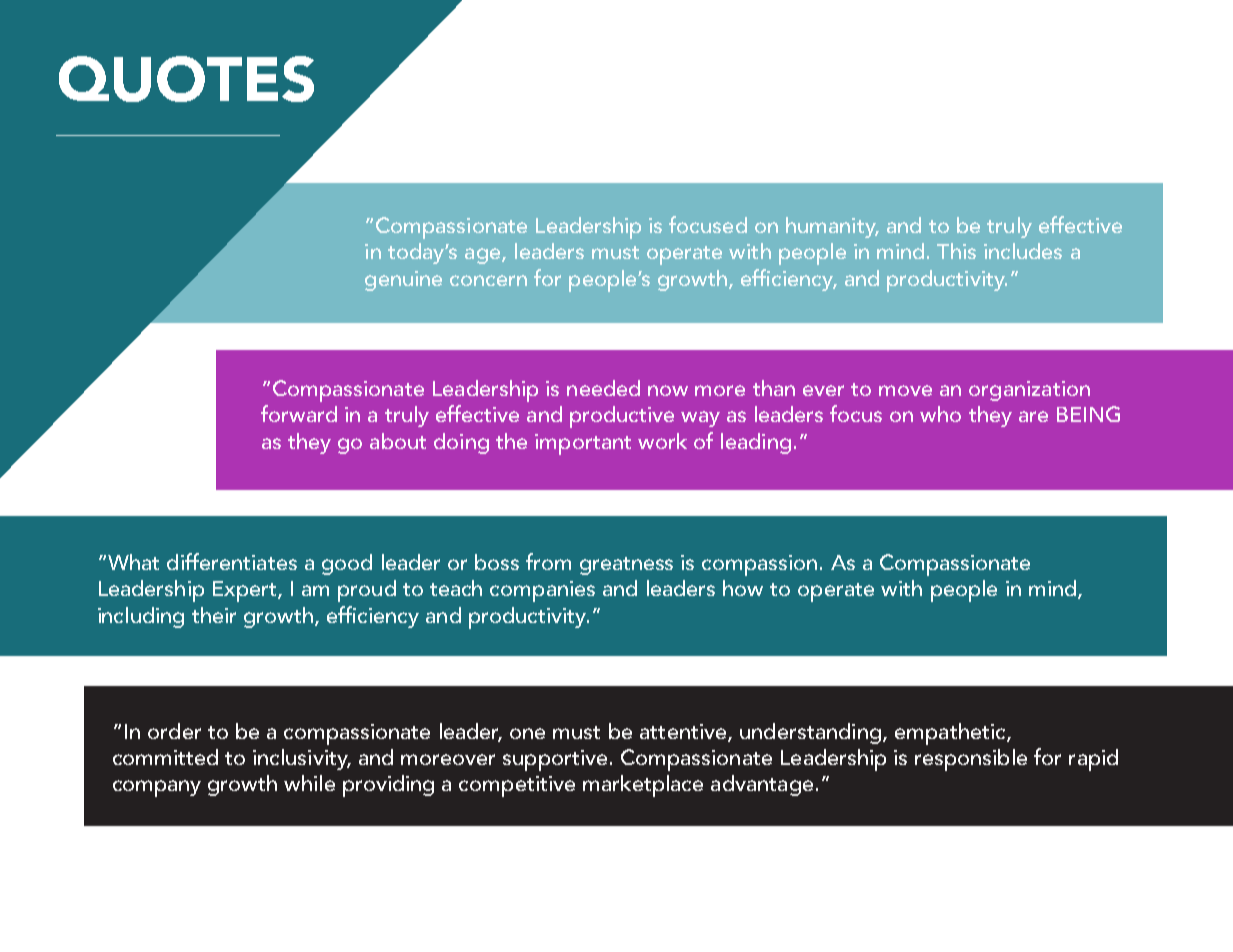 The image size is (1233, 952). What do you see at coordinates (940, 414) in the document?
I see `who` at bounding box center [940, 414].
